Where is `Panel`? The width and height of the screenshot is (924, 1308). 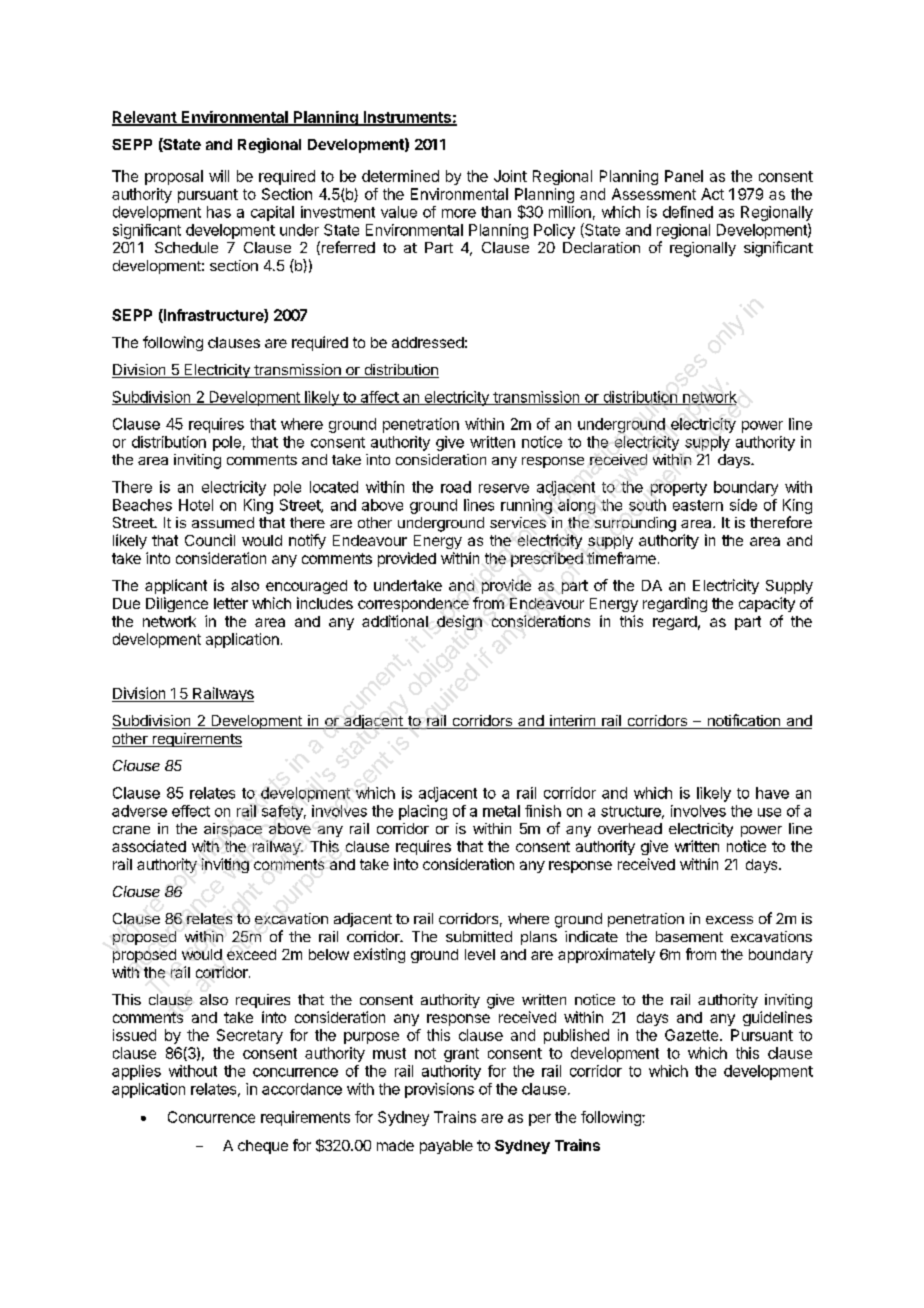
Panel is located at coordinates (684, 176).
